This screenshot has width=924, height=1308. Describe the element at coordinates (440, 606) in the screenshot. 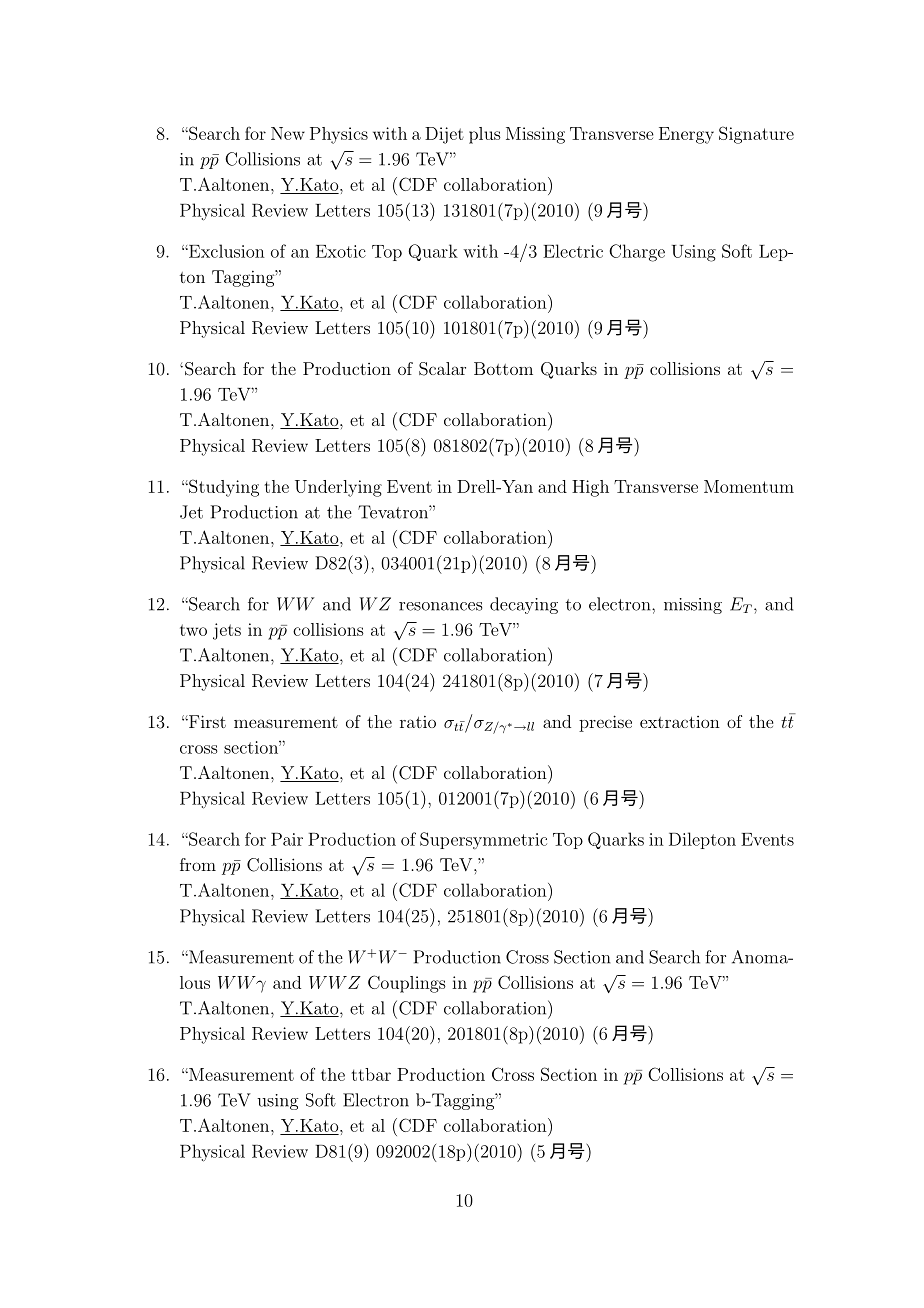

I see `resonances` at that location.
